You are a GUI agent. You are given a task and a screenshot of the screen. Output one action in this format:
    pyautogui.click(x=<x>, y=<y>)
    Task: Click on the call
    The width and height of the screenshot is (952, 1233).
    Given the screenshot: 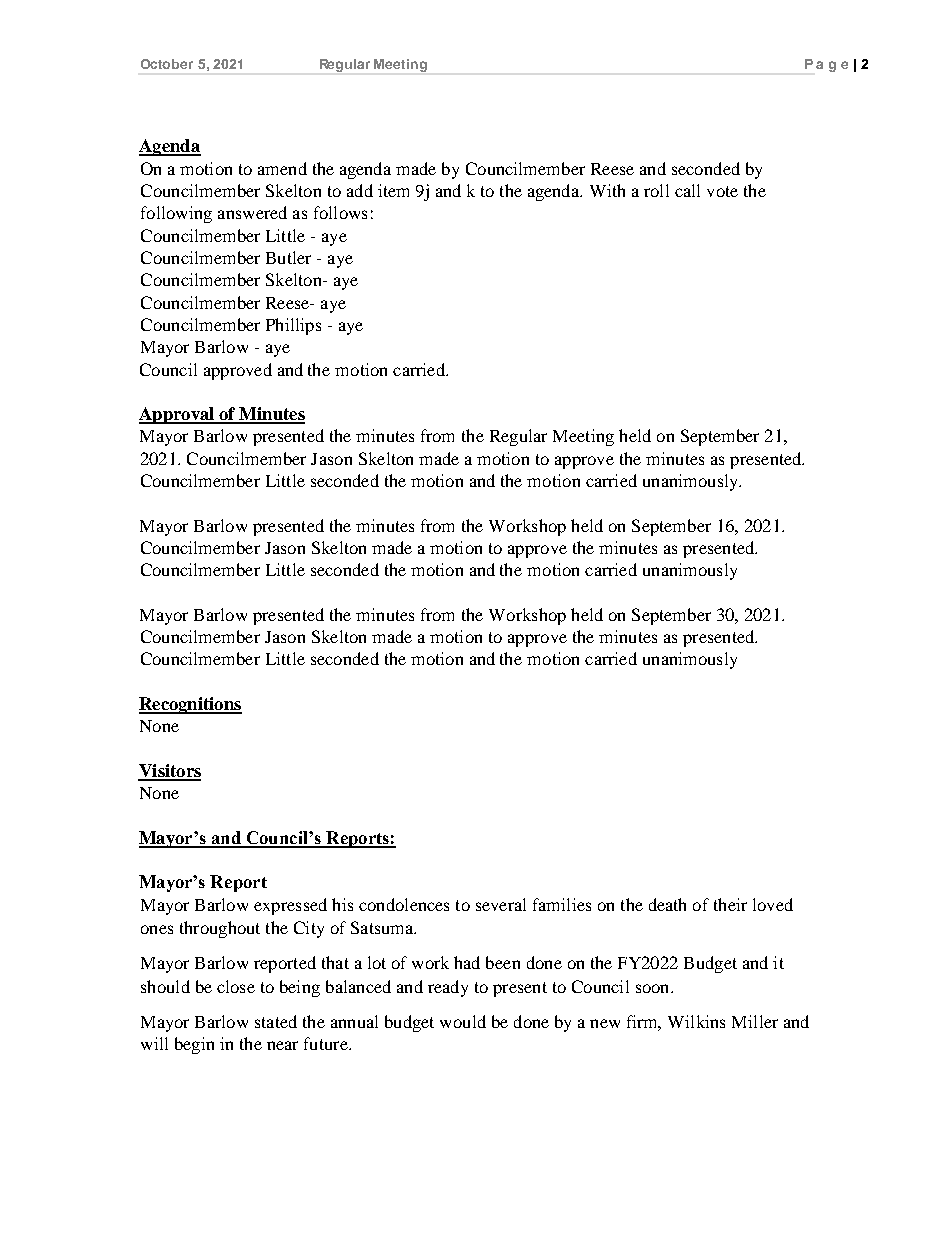 What is the action you would take?
    pyautogui.click(x=687, y=190)
